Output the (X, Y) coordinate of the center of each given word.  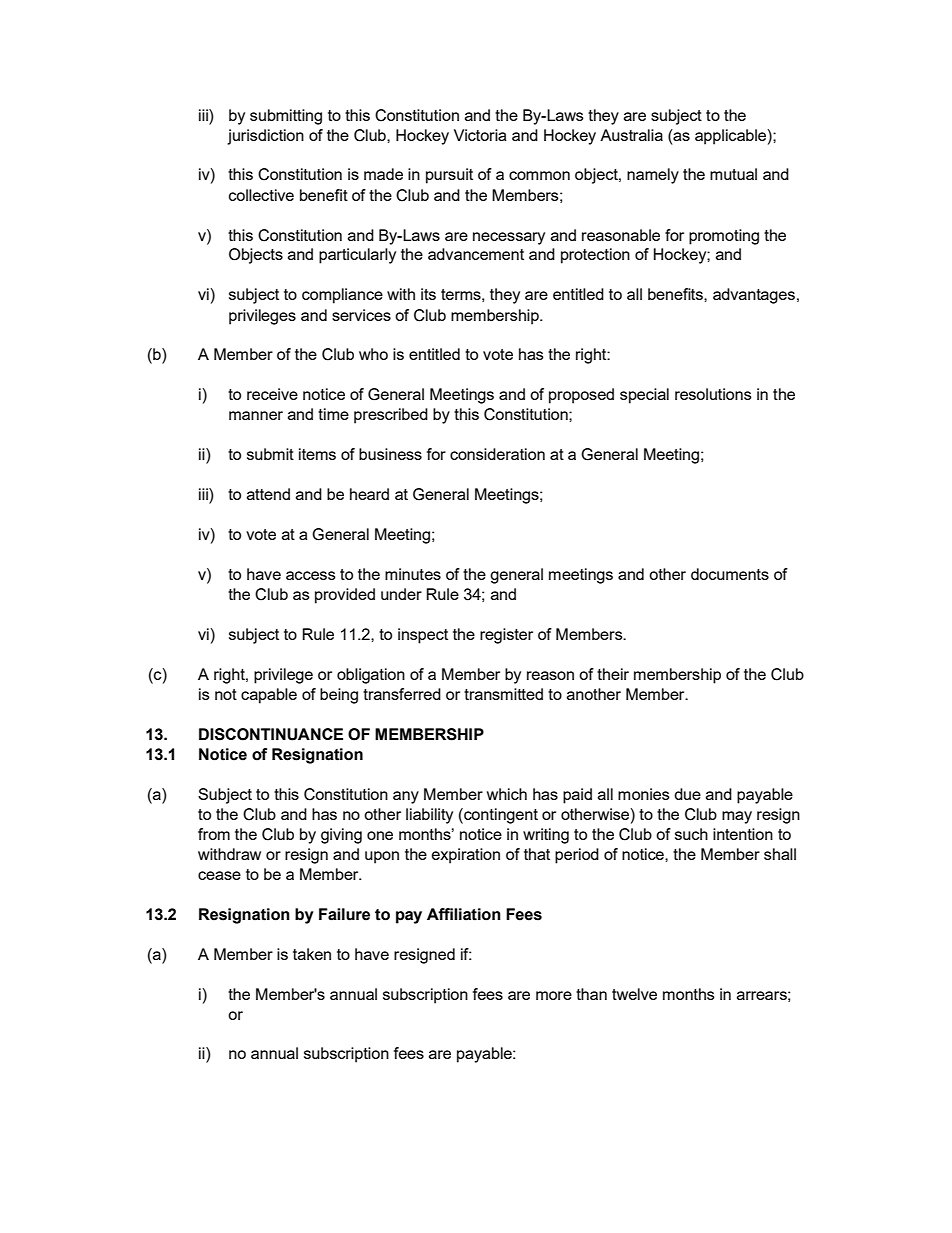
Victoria (480, 135)
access (311, 575)
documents (730, 574)
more (554, 995)
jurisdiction (265, 137)
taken (312, 954)
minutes (413, 574)
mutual (733, 174)
